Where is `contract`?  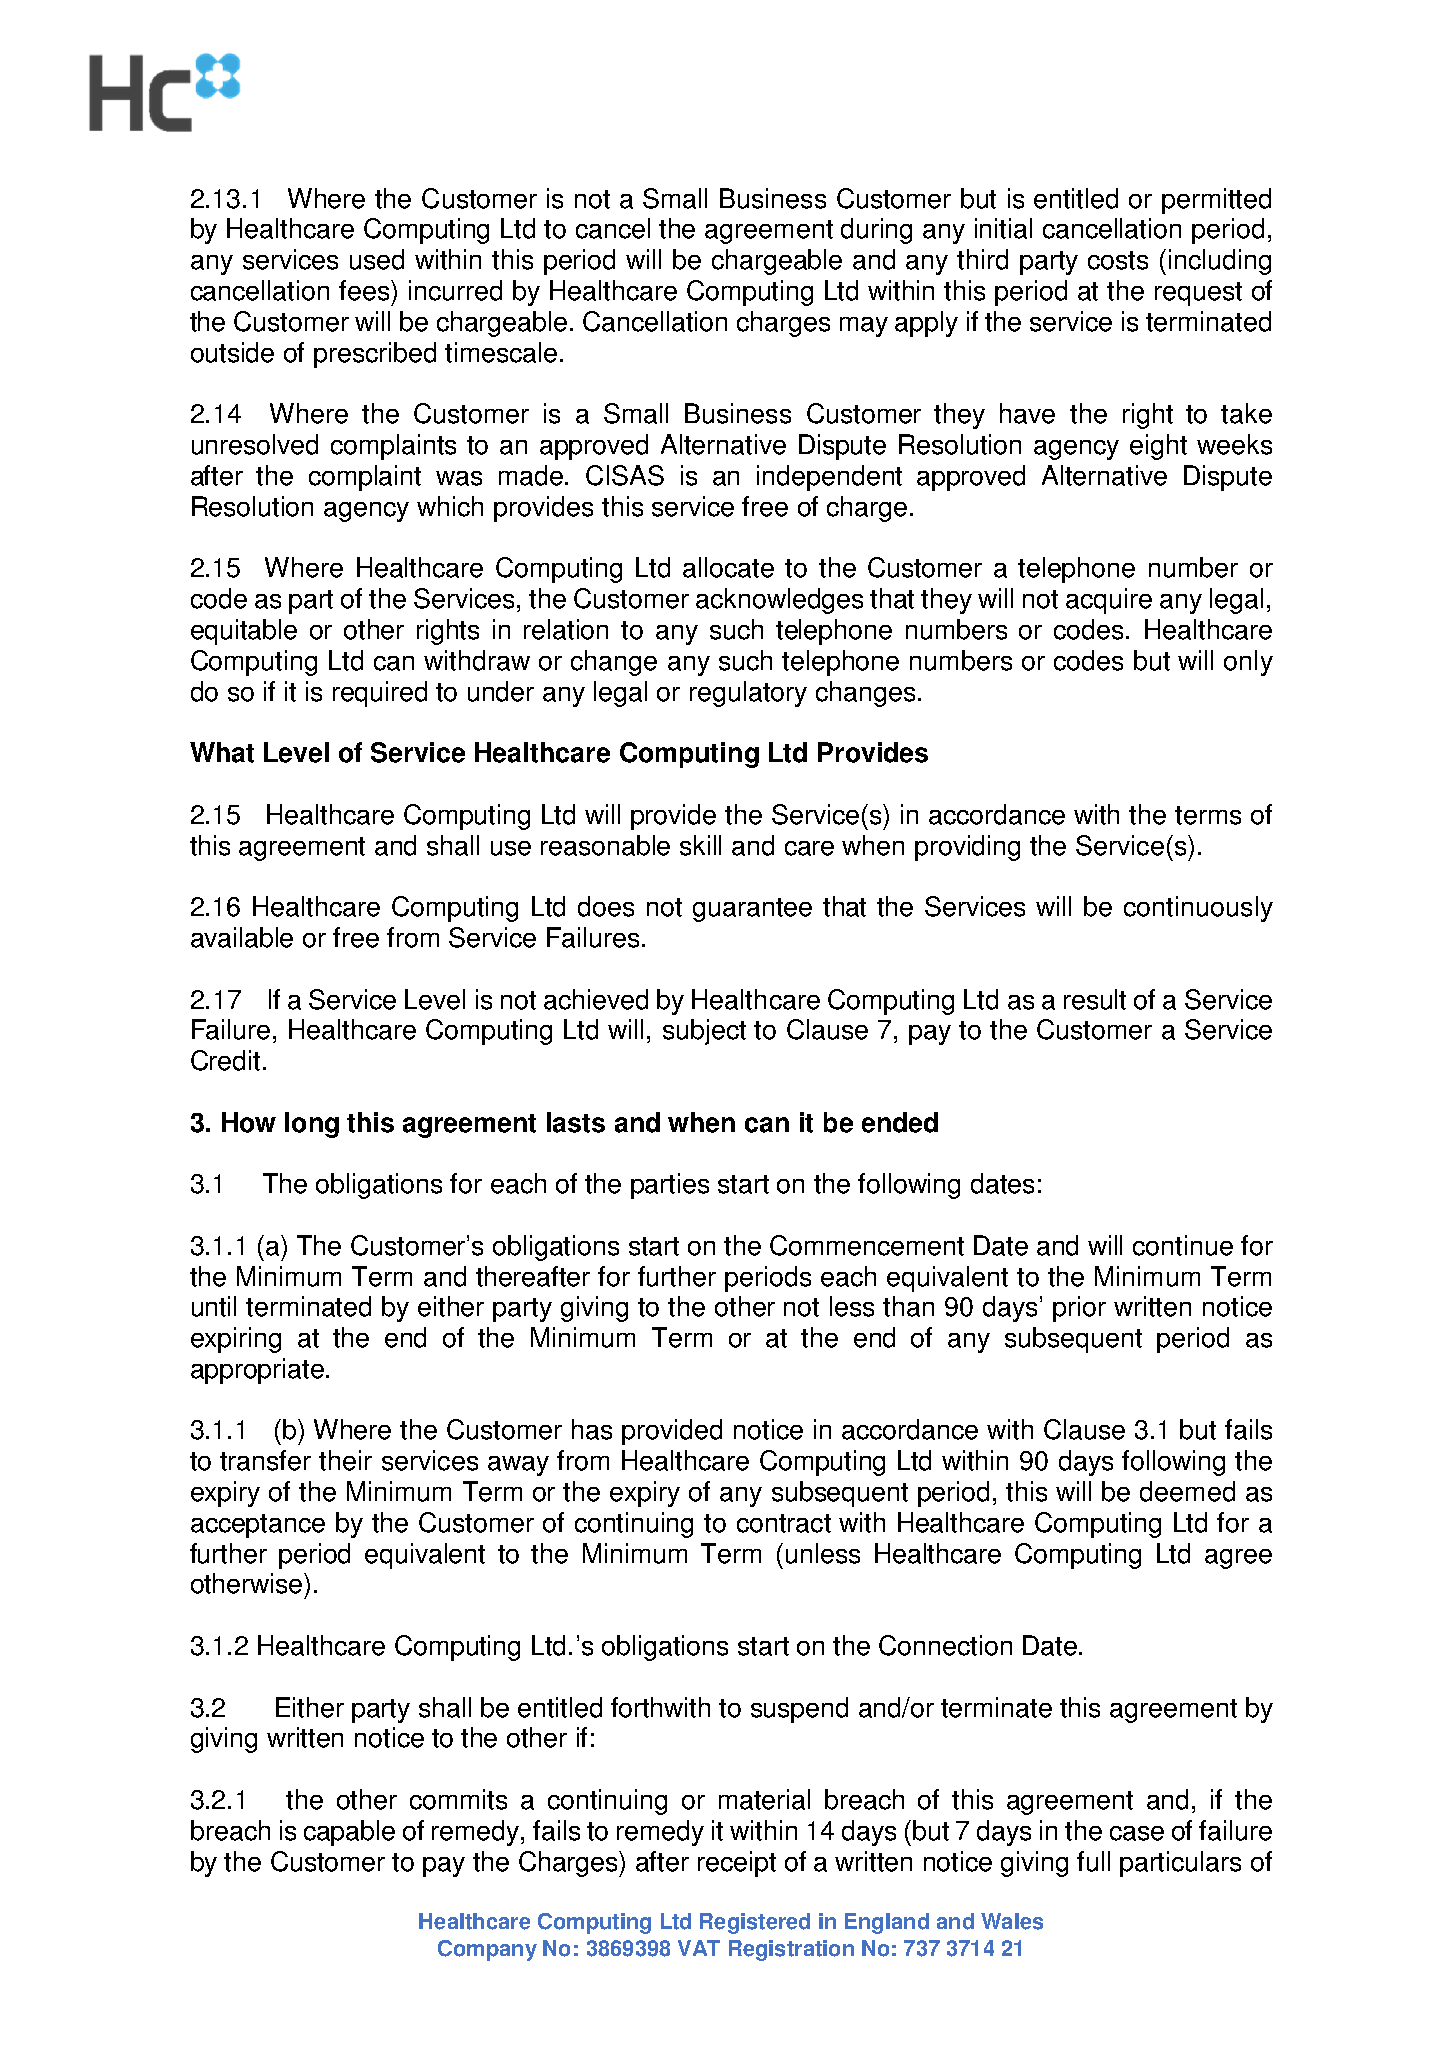 contract is located at coordinates (784, 1523).
